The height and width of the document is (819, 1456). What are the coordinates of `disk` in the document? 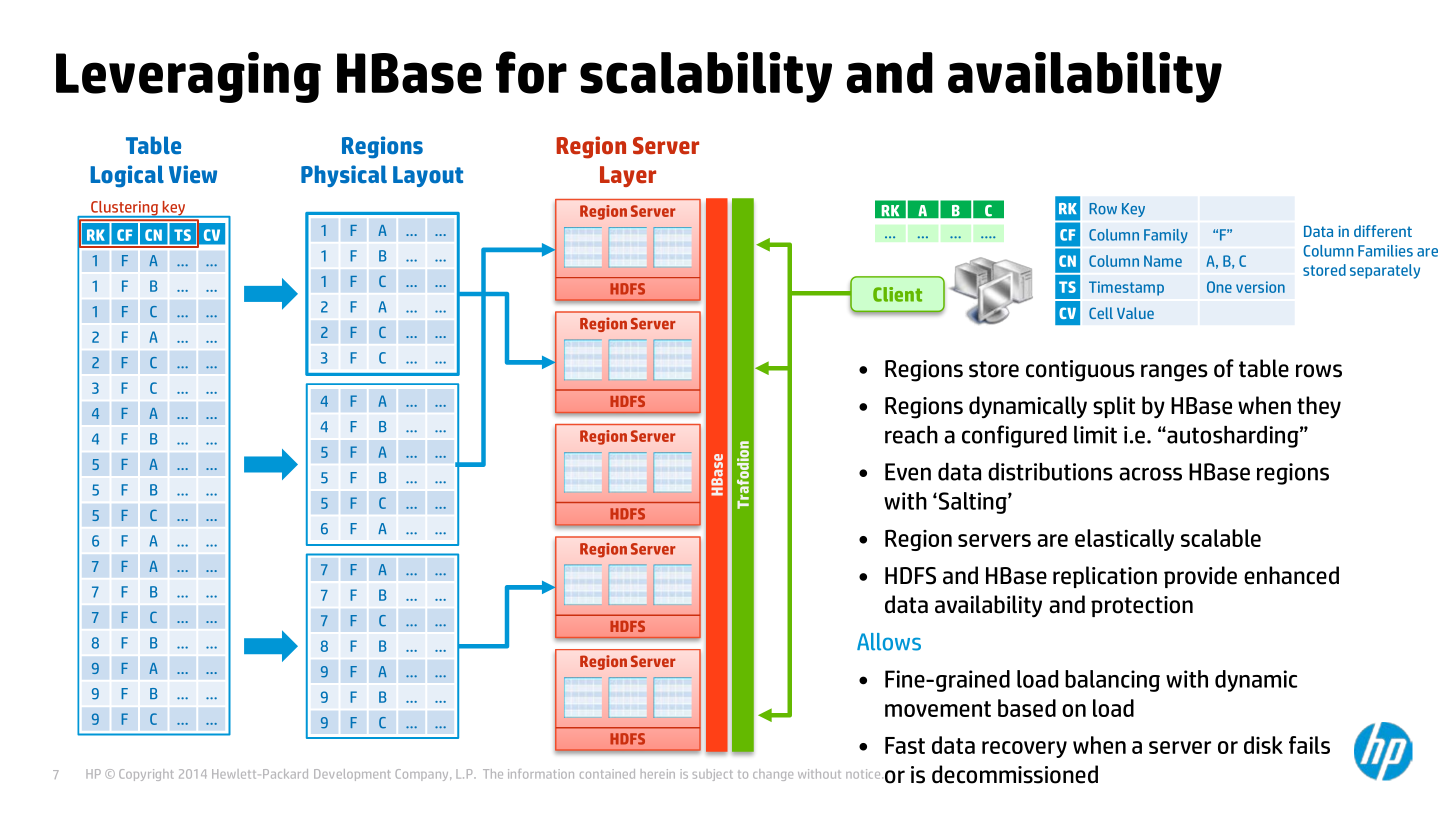 It's located at (1263, 745).
